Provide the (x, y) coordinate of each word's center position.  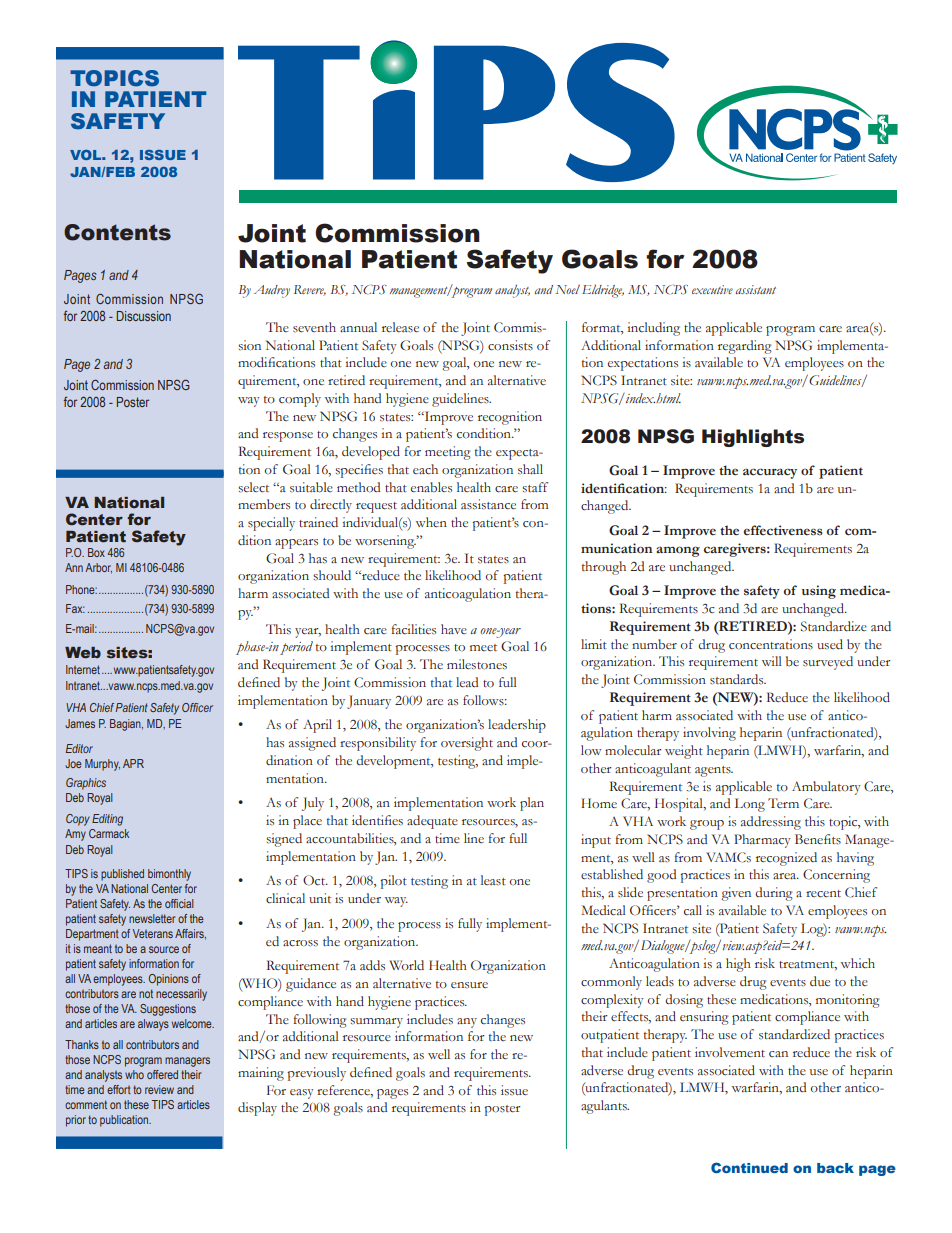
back (835, 1168)
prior (76, 1121)
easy (302, 1094)
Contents (117, 232)
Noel (567, 289)
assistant (756, 289)
